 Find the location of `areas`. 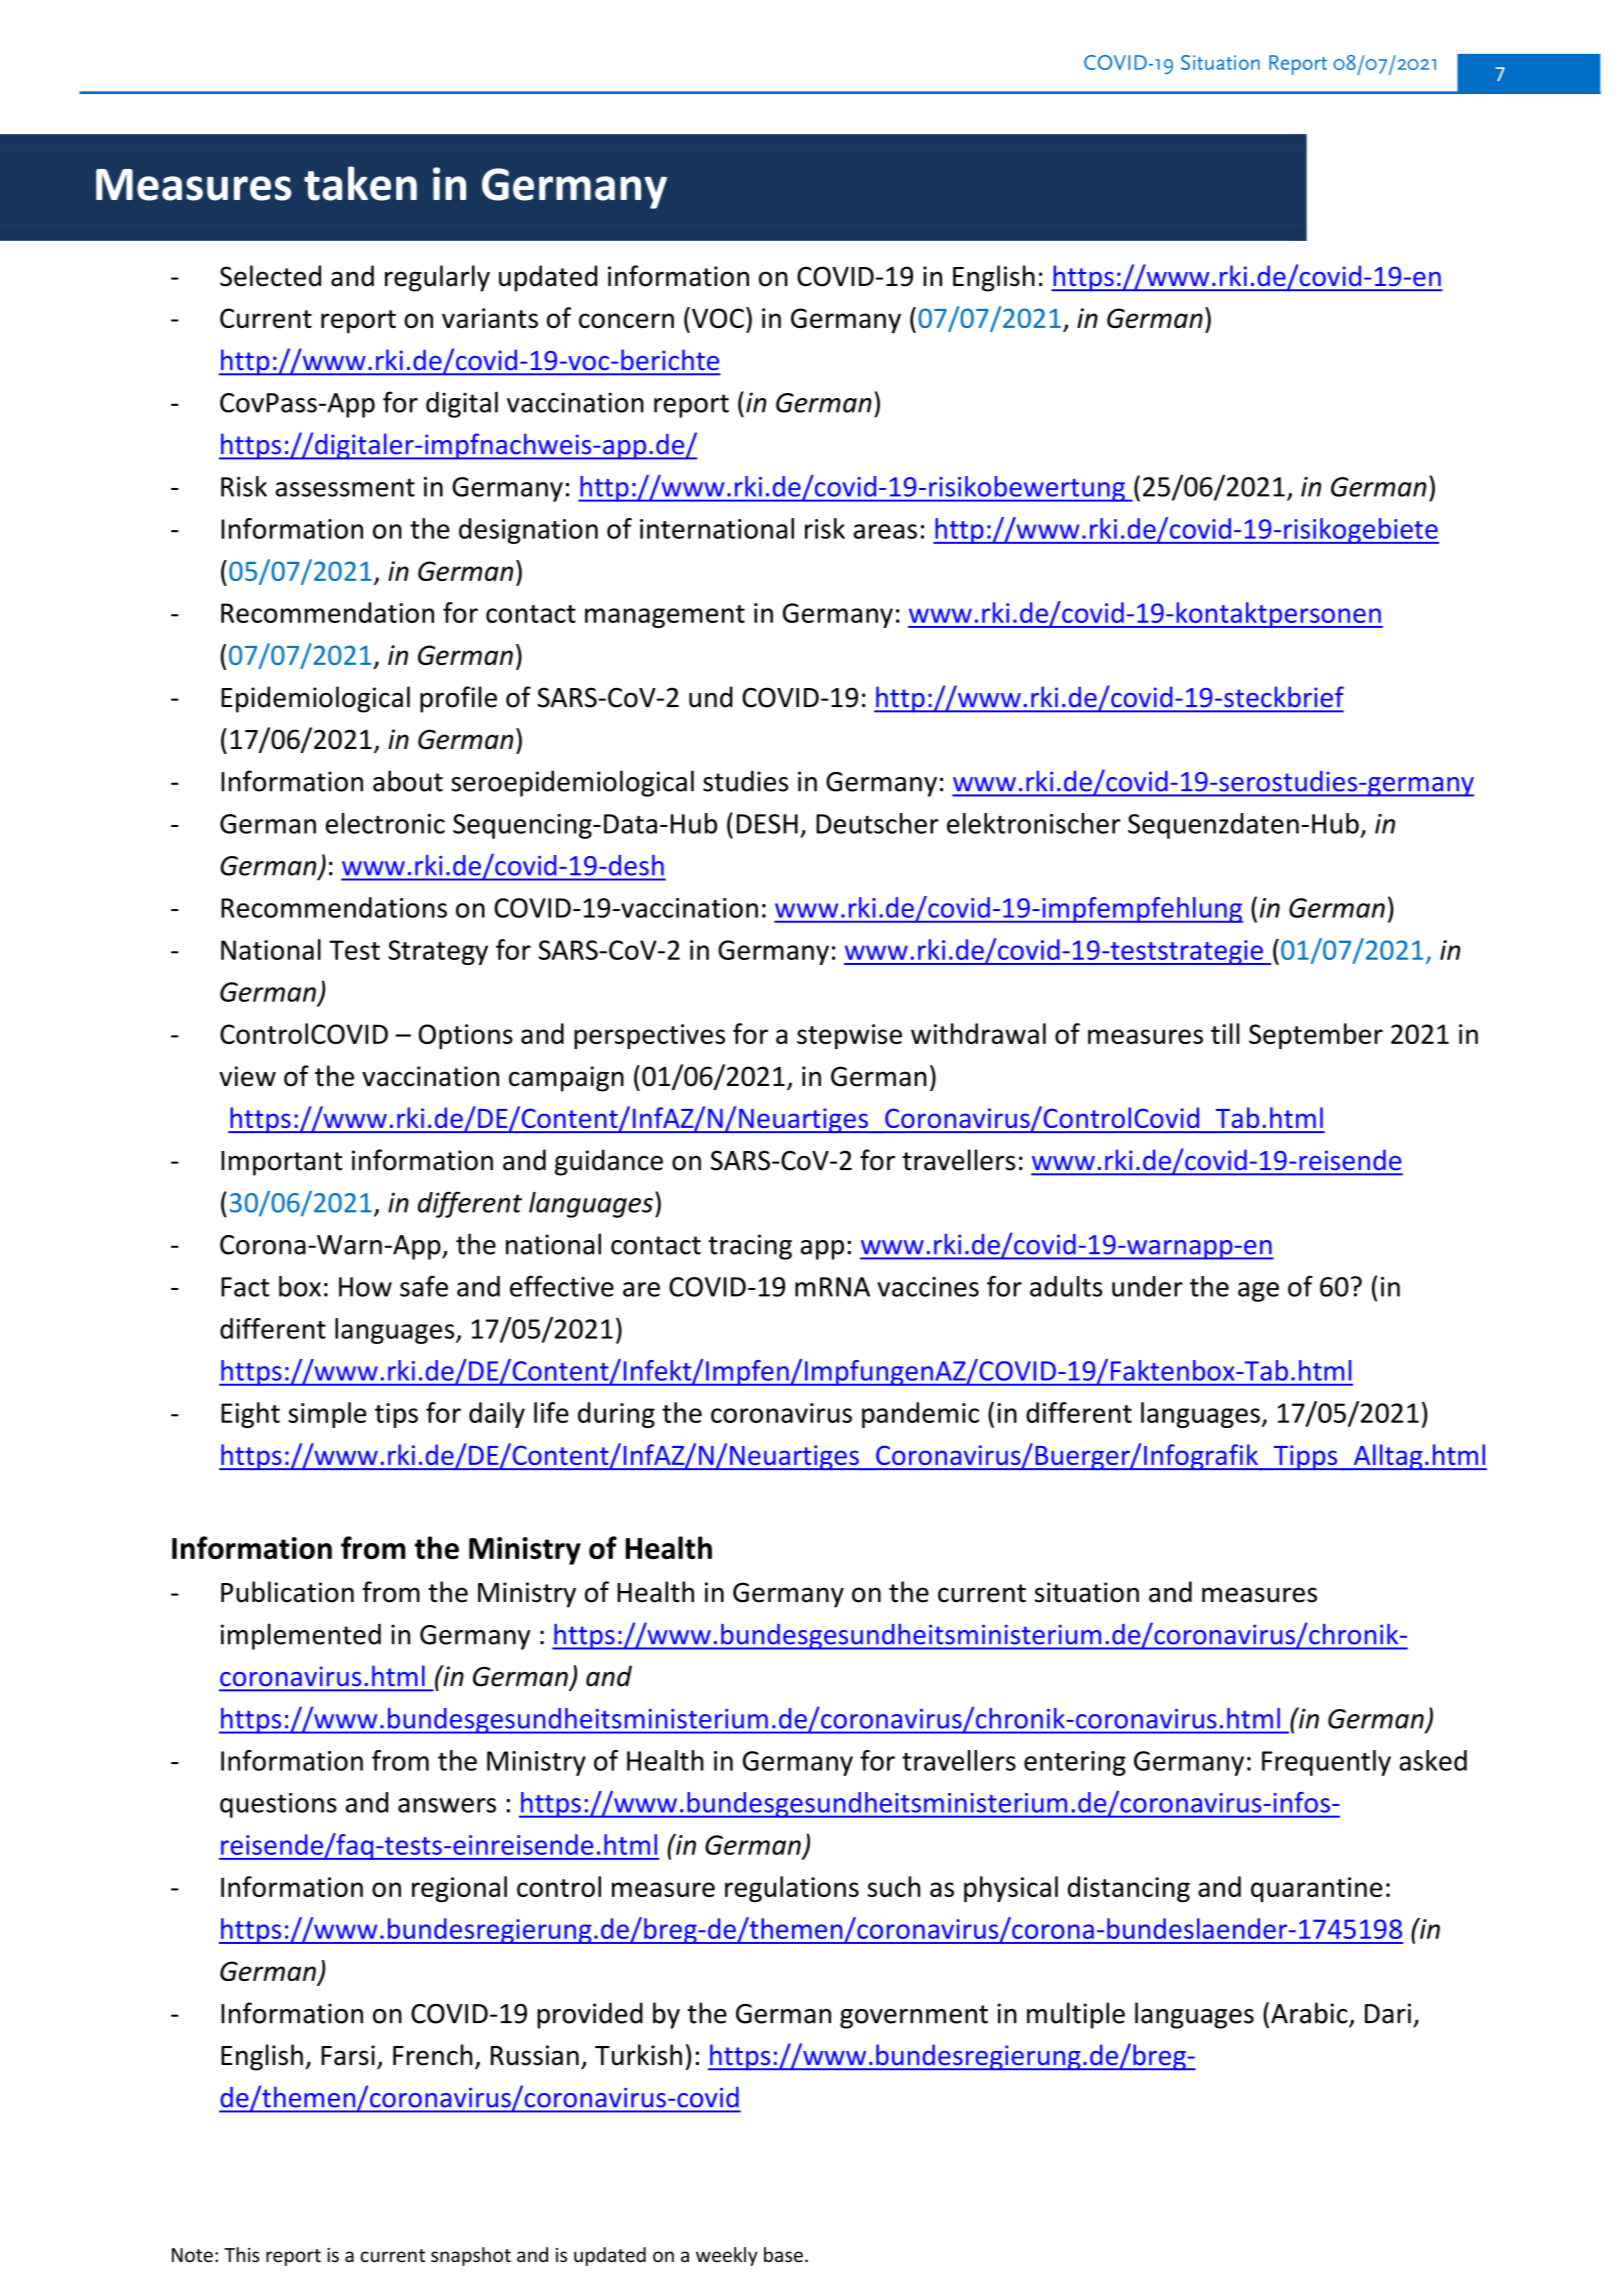

areas is located at coordinates (885, 531).
